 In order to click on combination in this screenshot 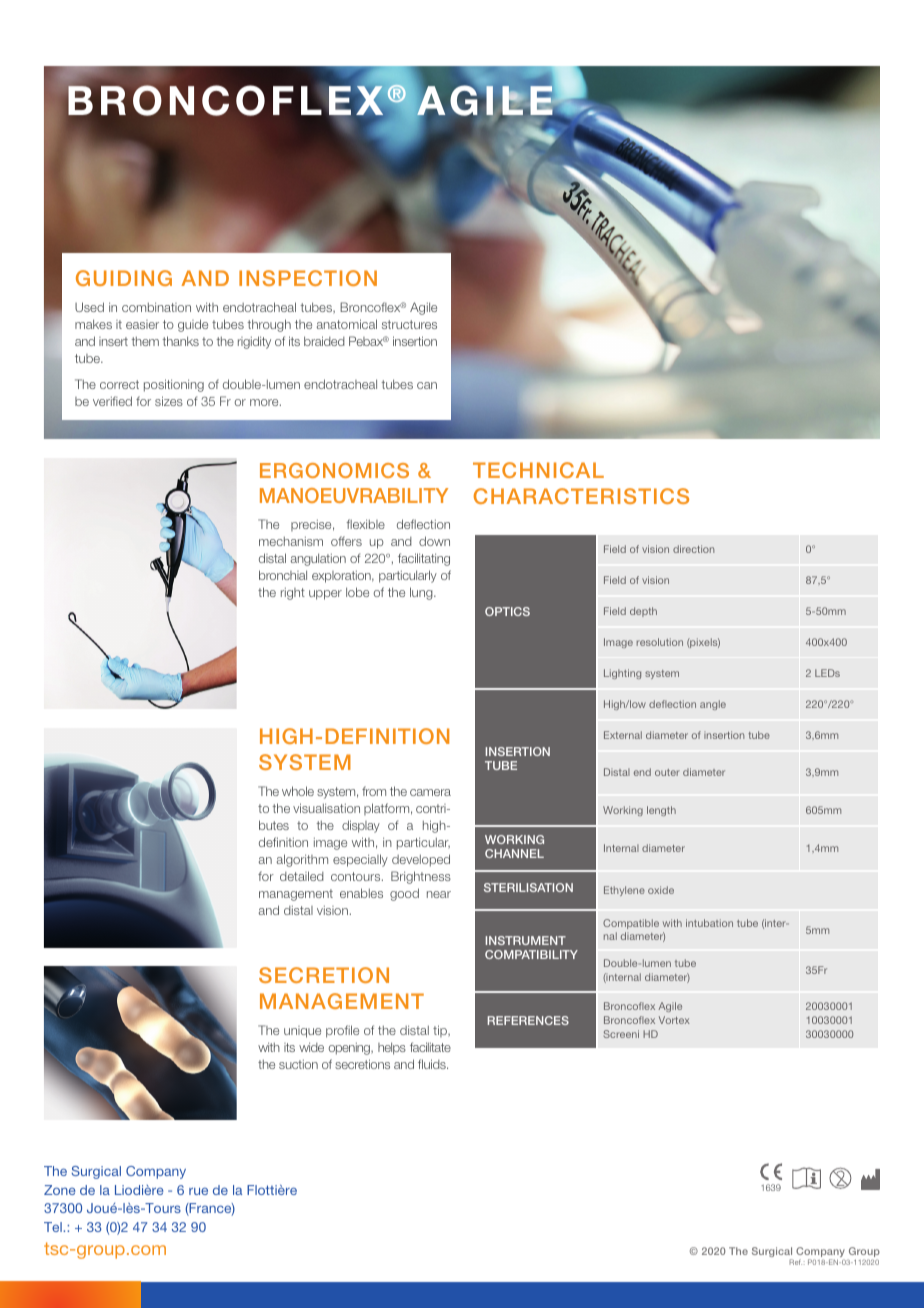, I will do `click(156, 307)`.
